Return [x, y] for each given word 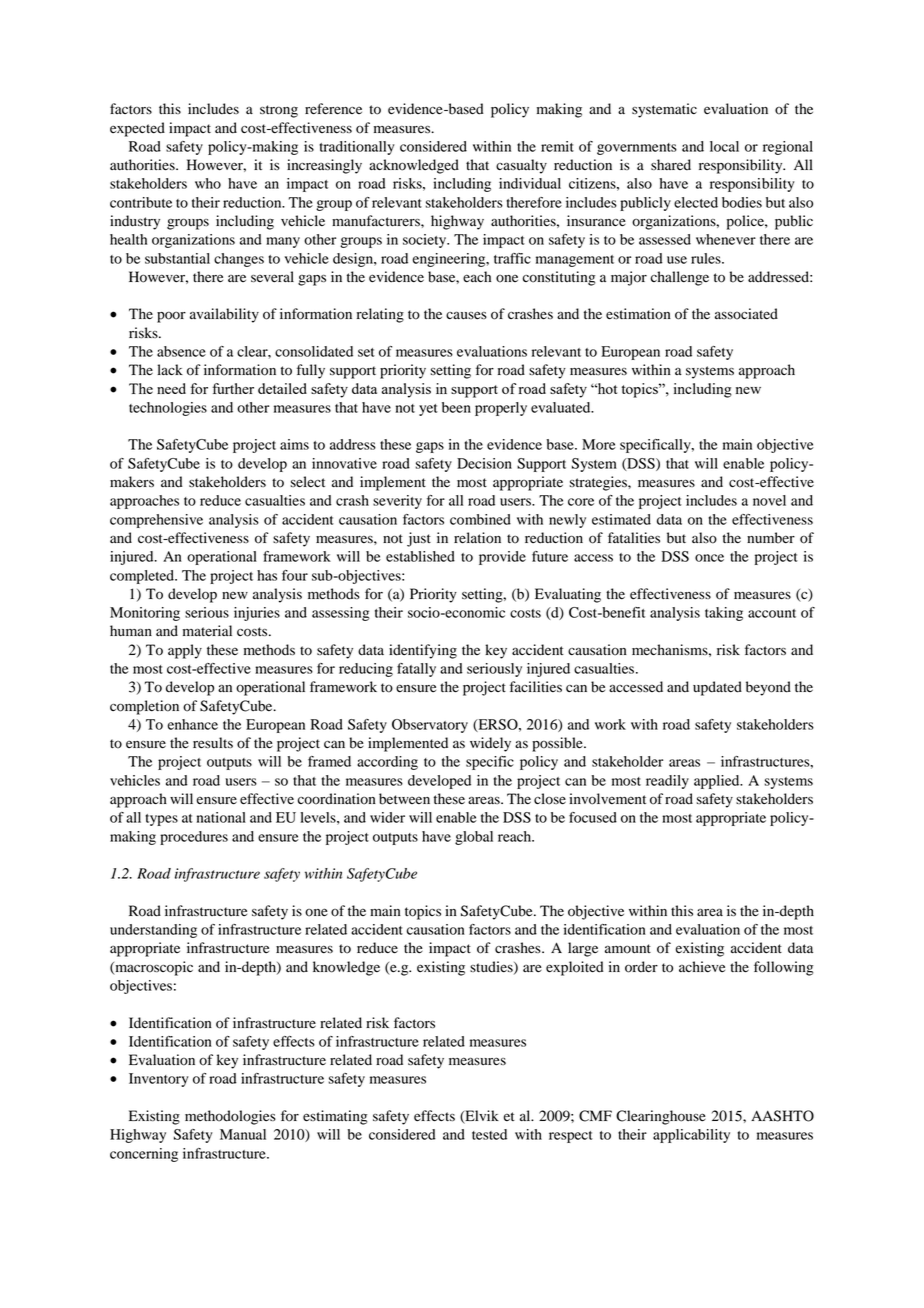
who [208, 183]
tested [489, 1134]
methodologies [230, 1117]
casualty [521, 166]
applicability [691, 1136]
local [724, 146]
